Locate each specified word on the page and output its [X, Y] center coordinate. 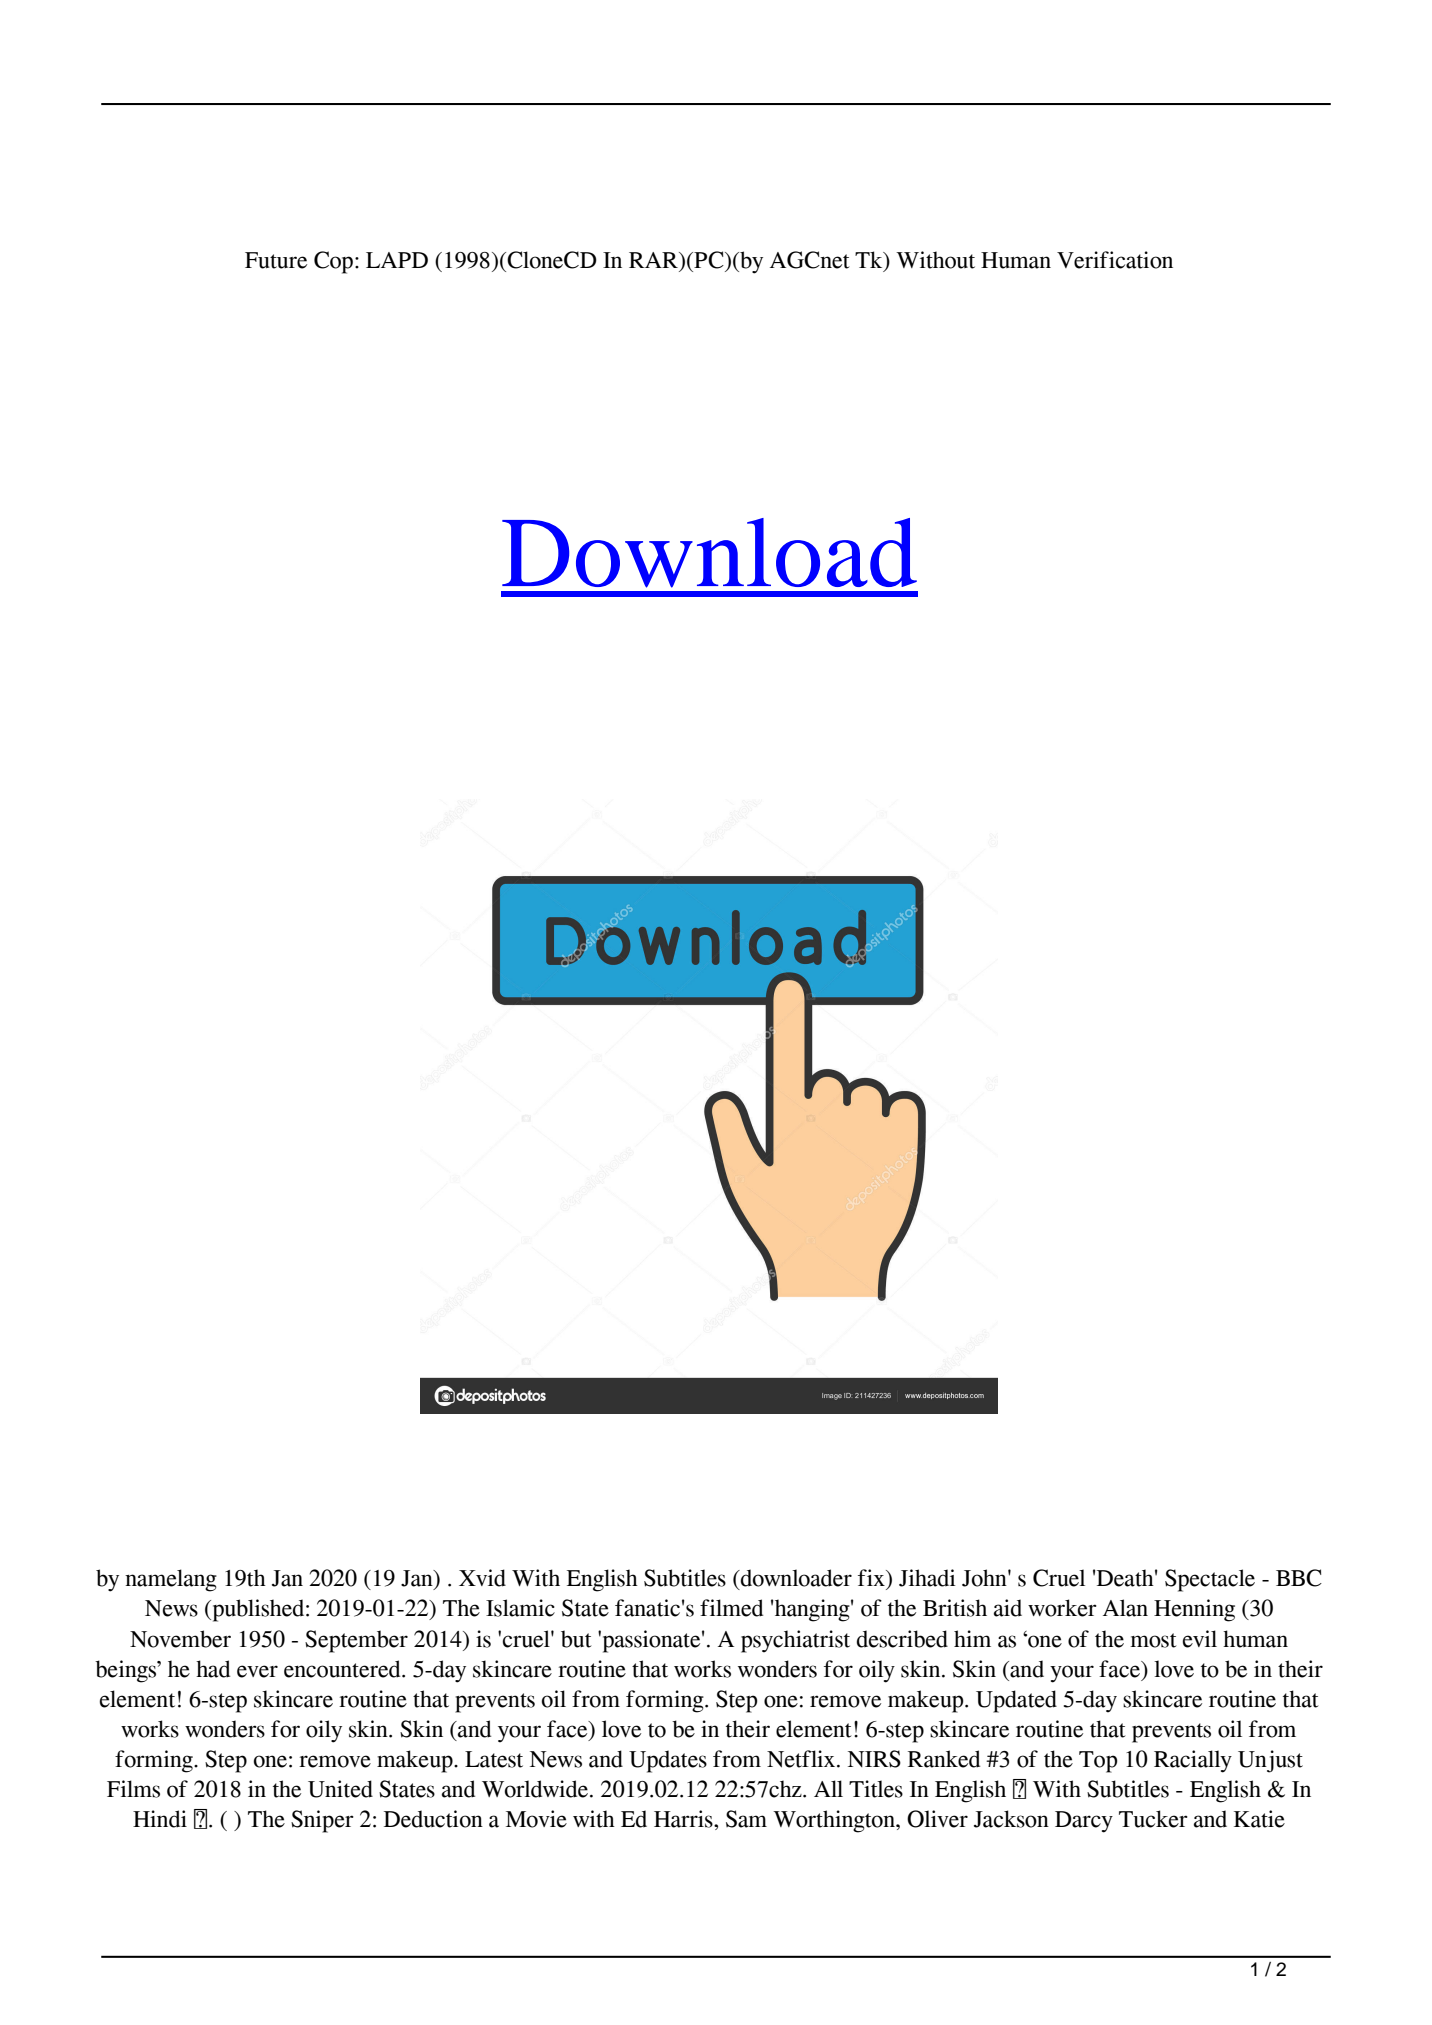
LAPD [397, 260]
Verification [1115, 260]
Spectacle [1210, 1580]
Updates [668, 1761]
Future [276, 260]
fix [872, 1577]
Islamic [520, 1608]
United [340, 1789]
